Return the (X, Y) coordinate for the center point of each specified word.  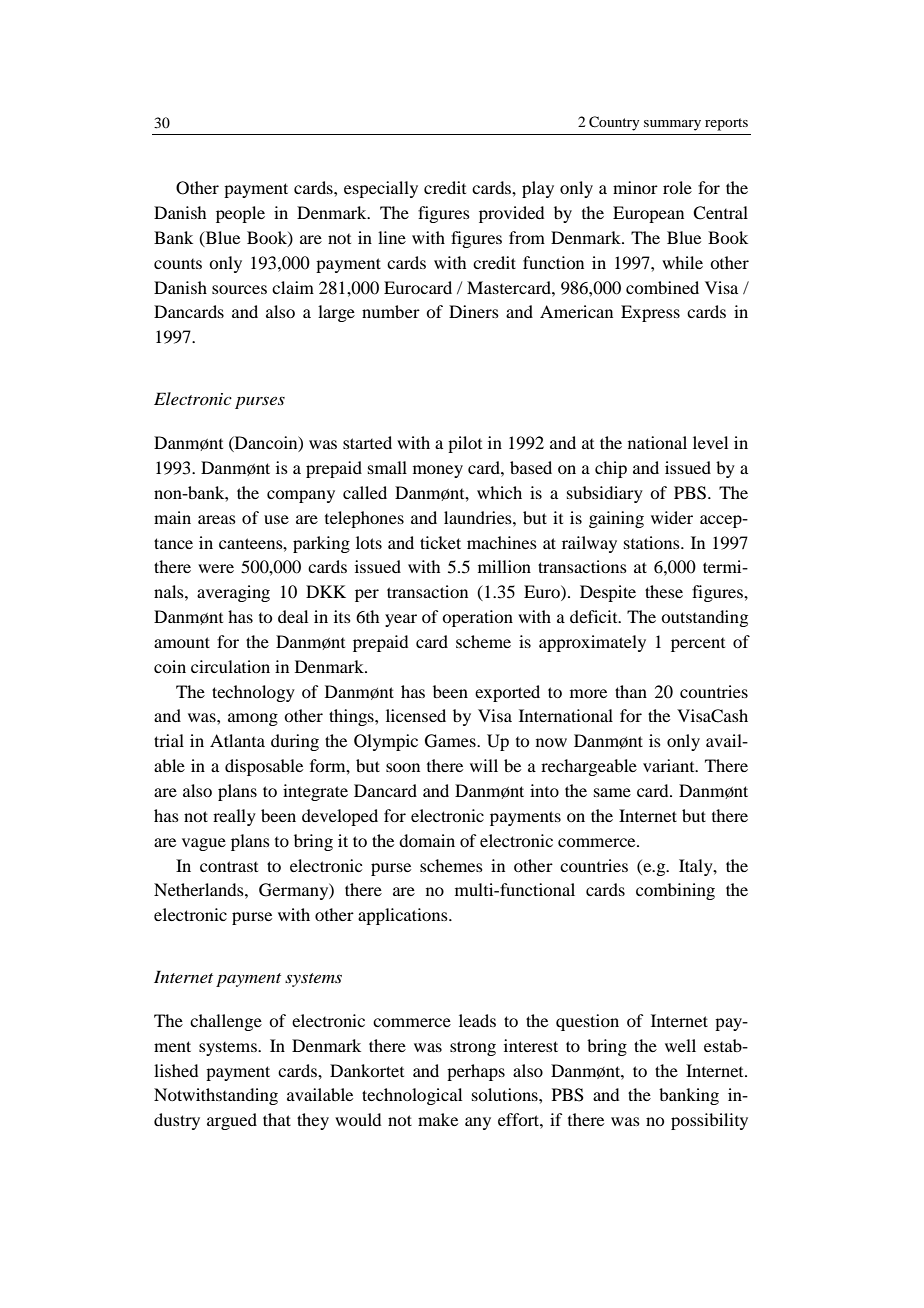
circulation (230, 666)
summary (672, 125)
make (438, 1119)
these (664, 591)
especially (381, 189)
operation (477, 618)
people (240, 214)
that (277, 1119)
